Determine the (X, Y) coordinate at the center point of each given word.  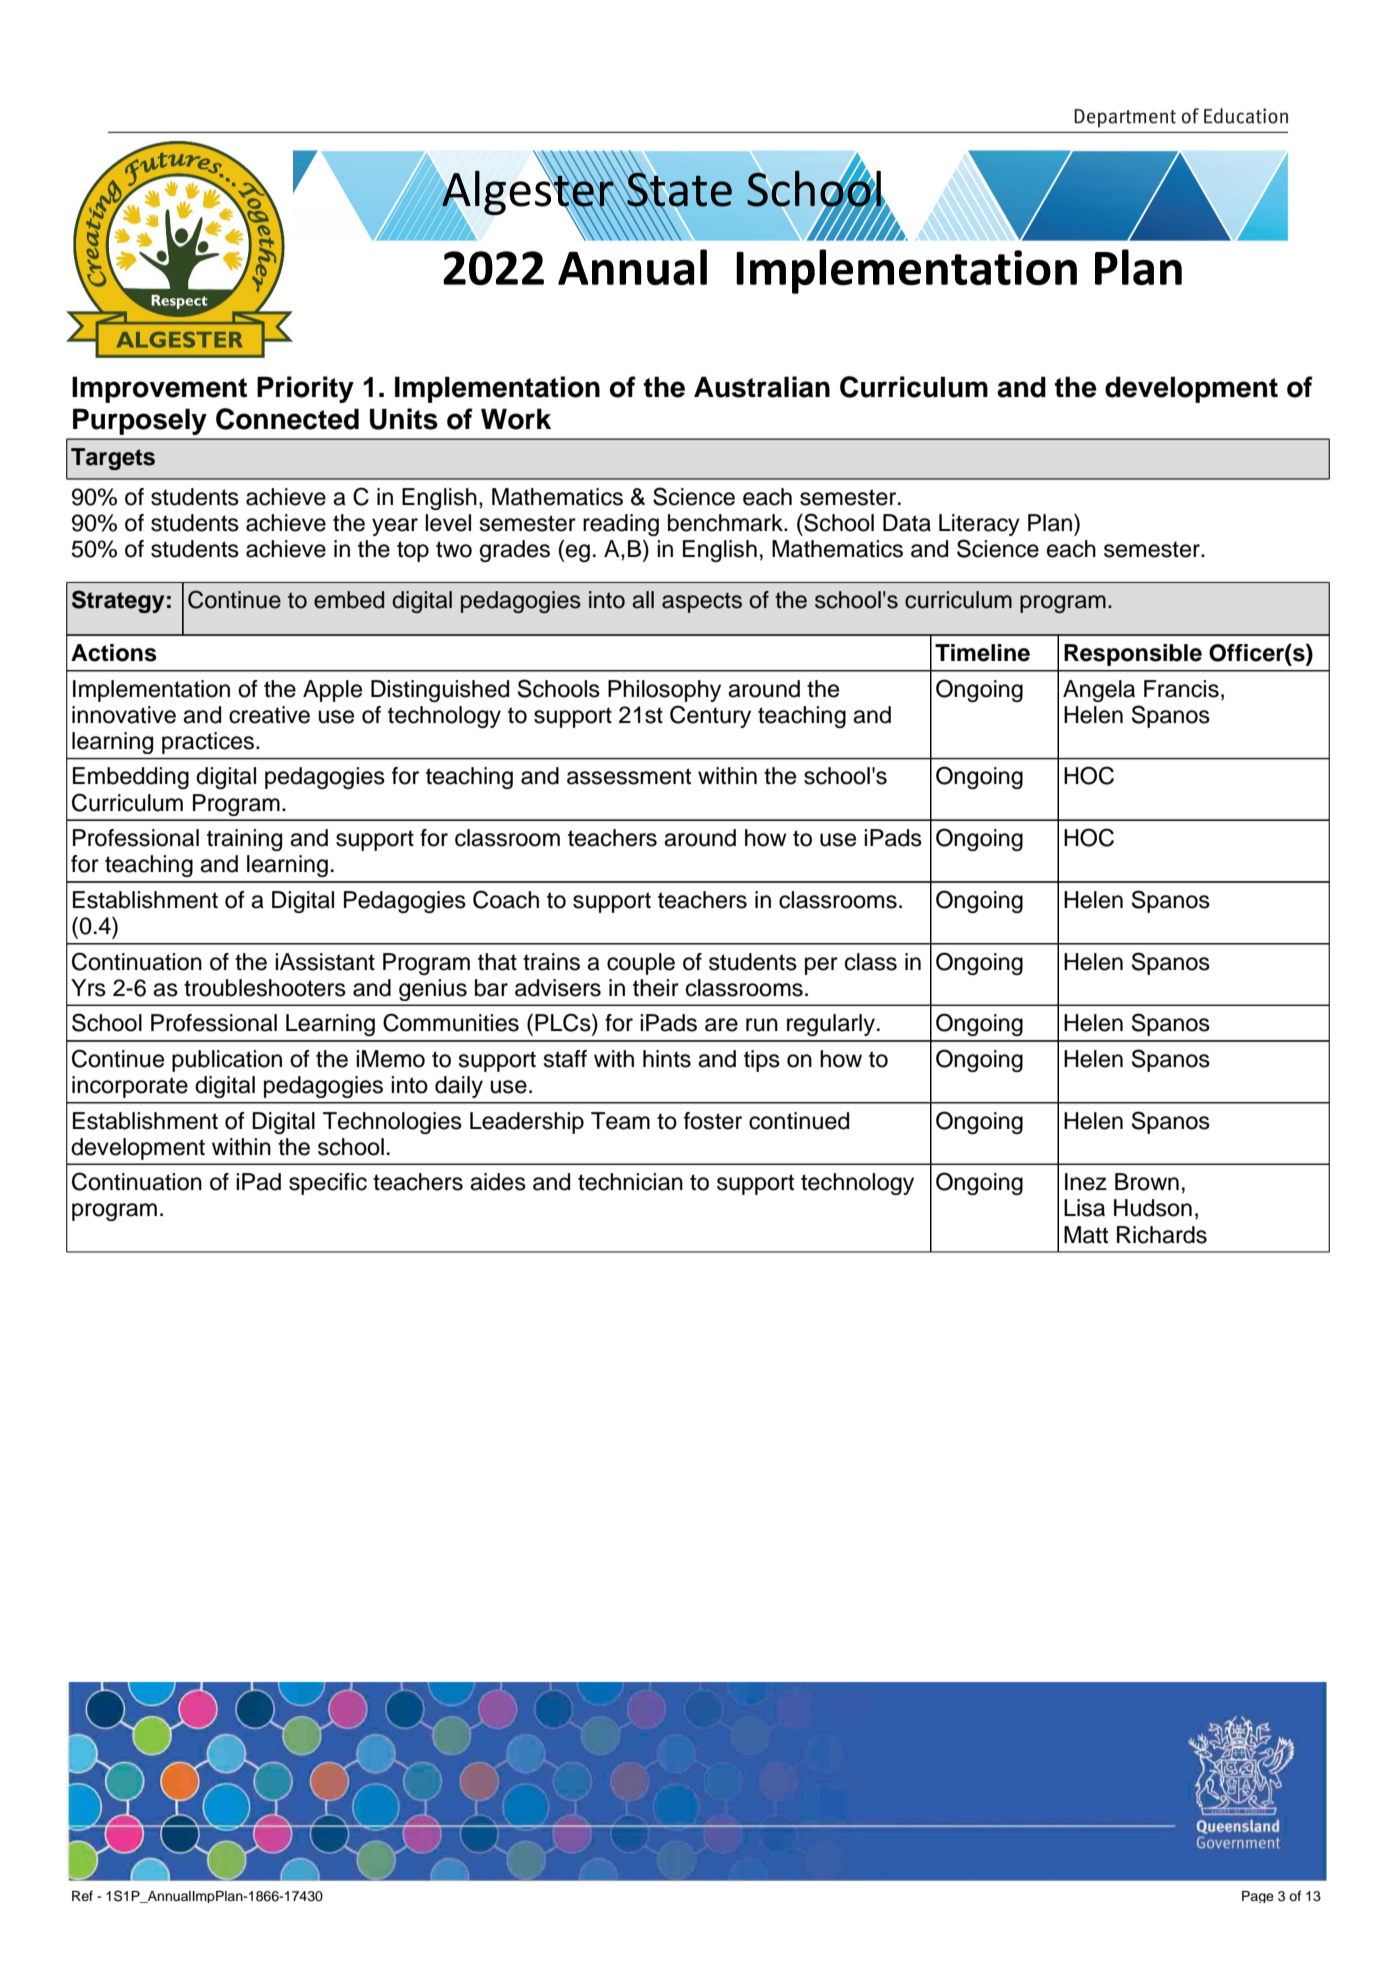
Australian (762, 387)
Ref (82, 1896)
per (821, 966)
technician (630, 1182)
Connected (287, 419)
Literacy (979, 525)
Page (1258, 1897)
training (244, 840)
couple (641, 964)
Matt (1086, 1235)
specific (328, 1184)
